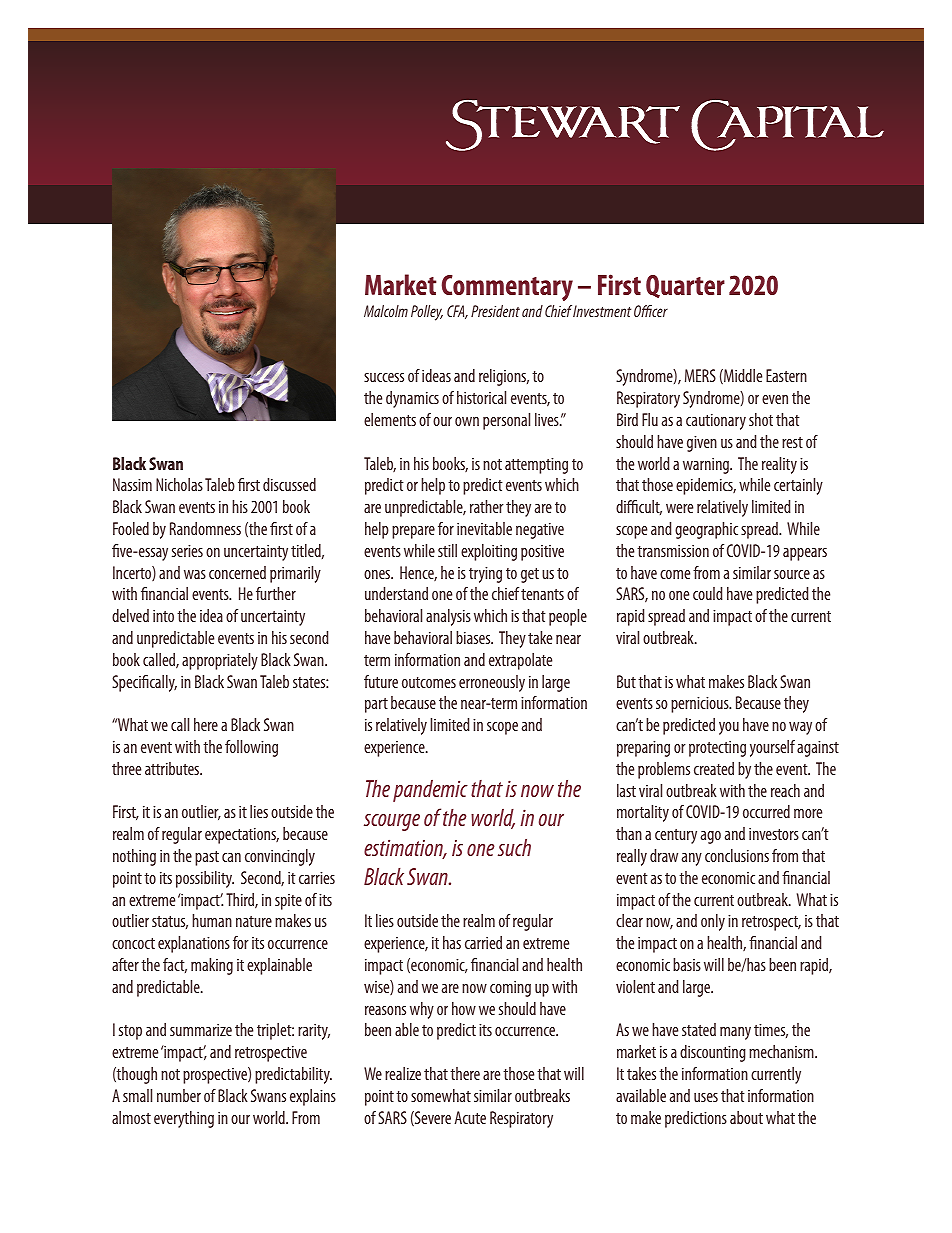 The width and height of the page is (952, 1233). What do you see at coordinates (495, 311) in the page?
I see `President` at bounding box center [495, 311].
